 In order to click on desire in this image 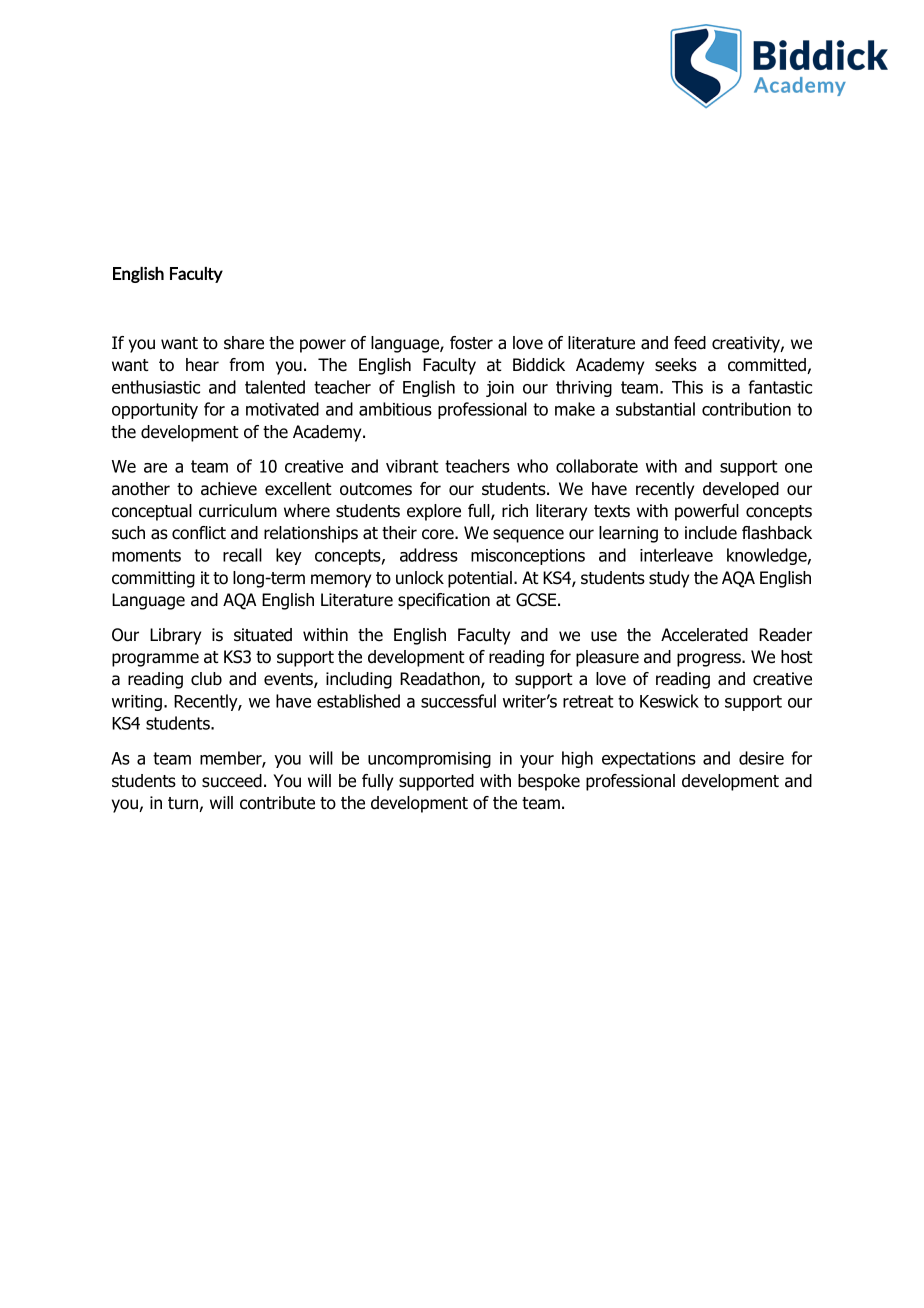, I will do `click(761, 758)`.
